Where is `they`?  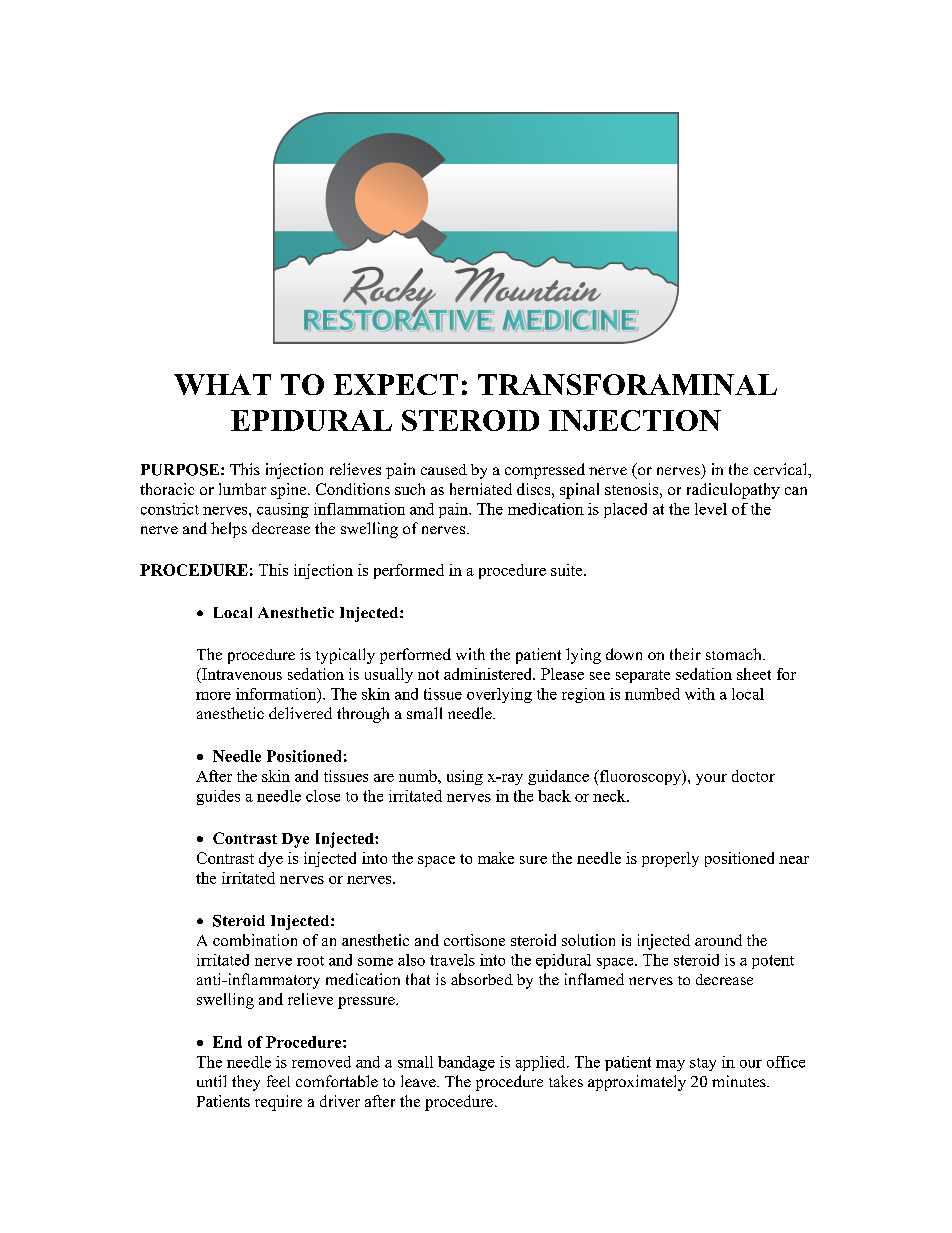 they is located at coordinates (246, 1083).
